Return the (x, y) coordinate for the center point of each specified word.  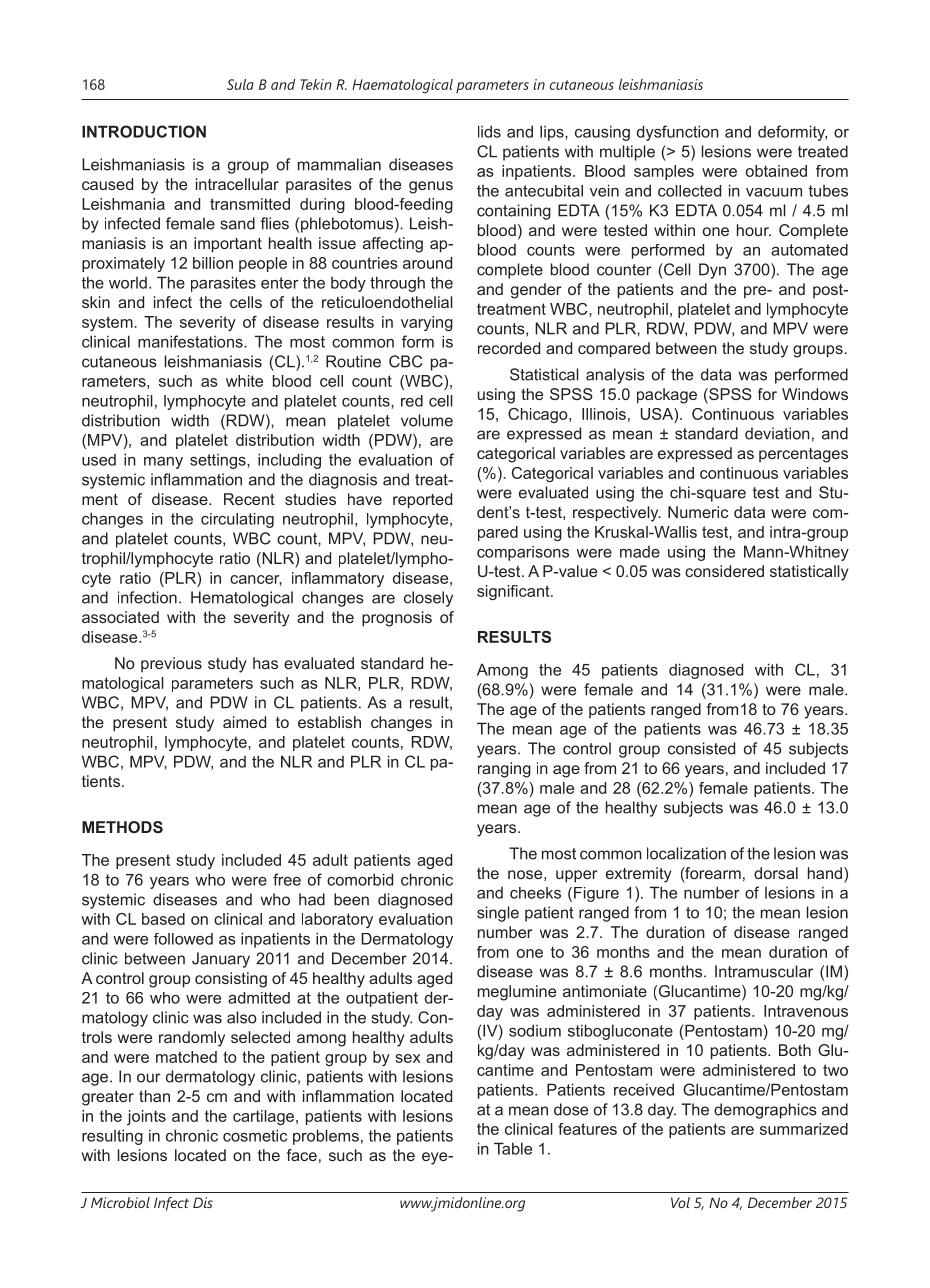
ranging (504, 770)
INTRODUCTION (144, 131)
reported (422, 501)
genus (431, 187)
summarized (804, 1129)
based (163, 919)
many (163, 463)
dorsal (776, 873)
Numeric (698, 512)
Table (513, 1148)
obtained (776, 171)
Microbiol (120, 1202)
